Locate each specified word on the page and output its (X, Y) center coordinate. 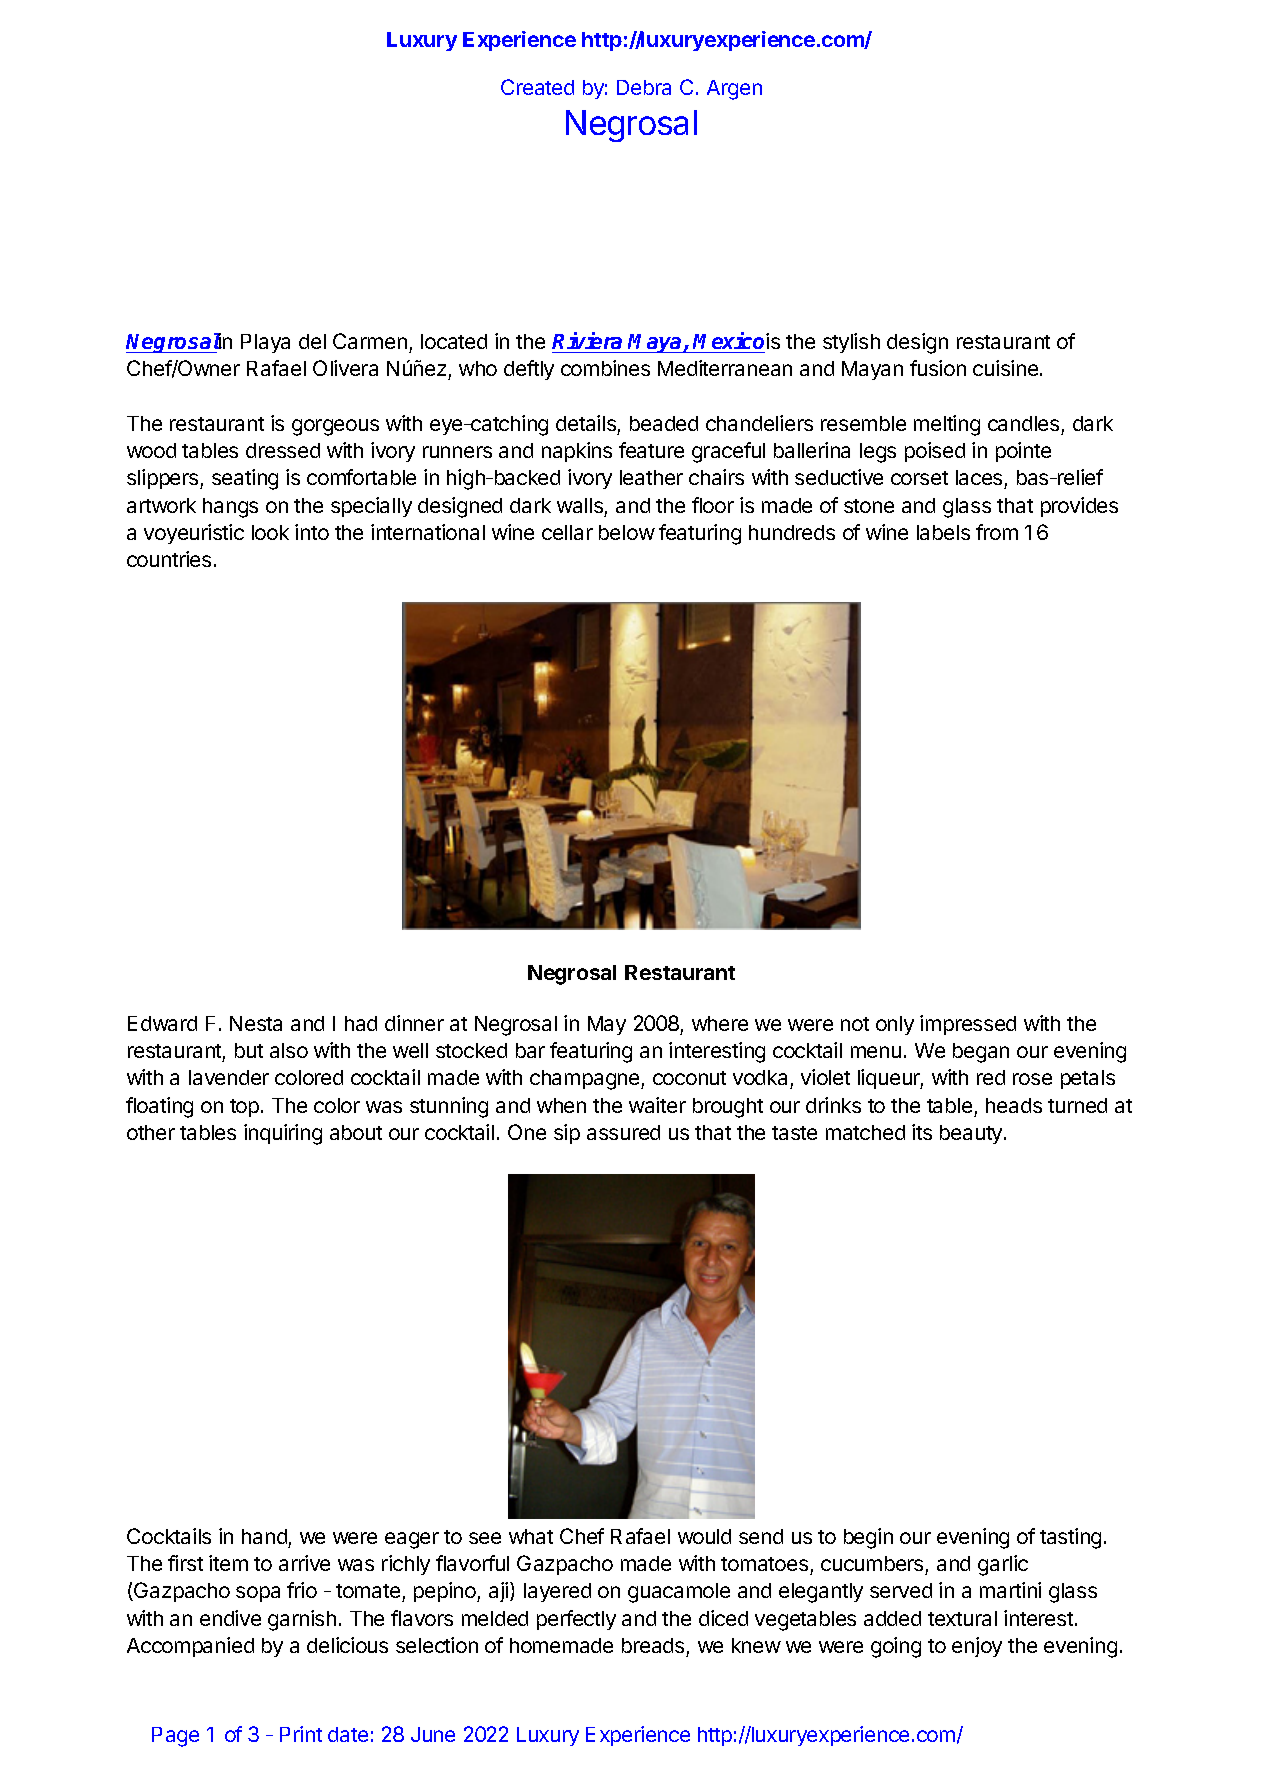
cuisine (1007, 368)
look (270, 532)
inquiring (283, 1134)
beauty (972, 1134)
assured (623, 1132)
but (249, 1050)
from (997, 532)
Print (301, 1734)
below (627, 532)
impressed (968, 1025)
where (720, 1023)
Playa (265, 343)
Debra (644, 87)
